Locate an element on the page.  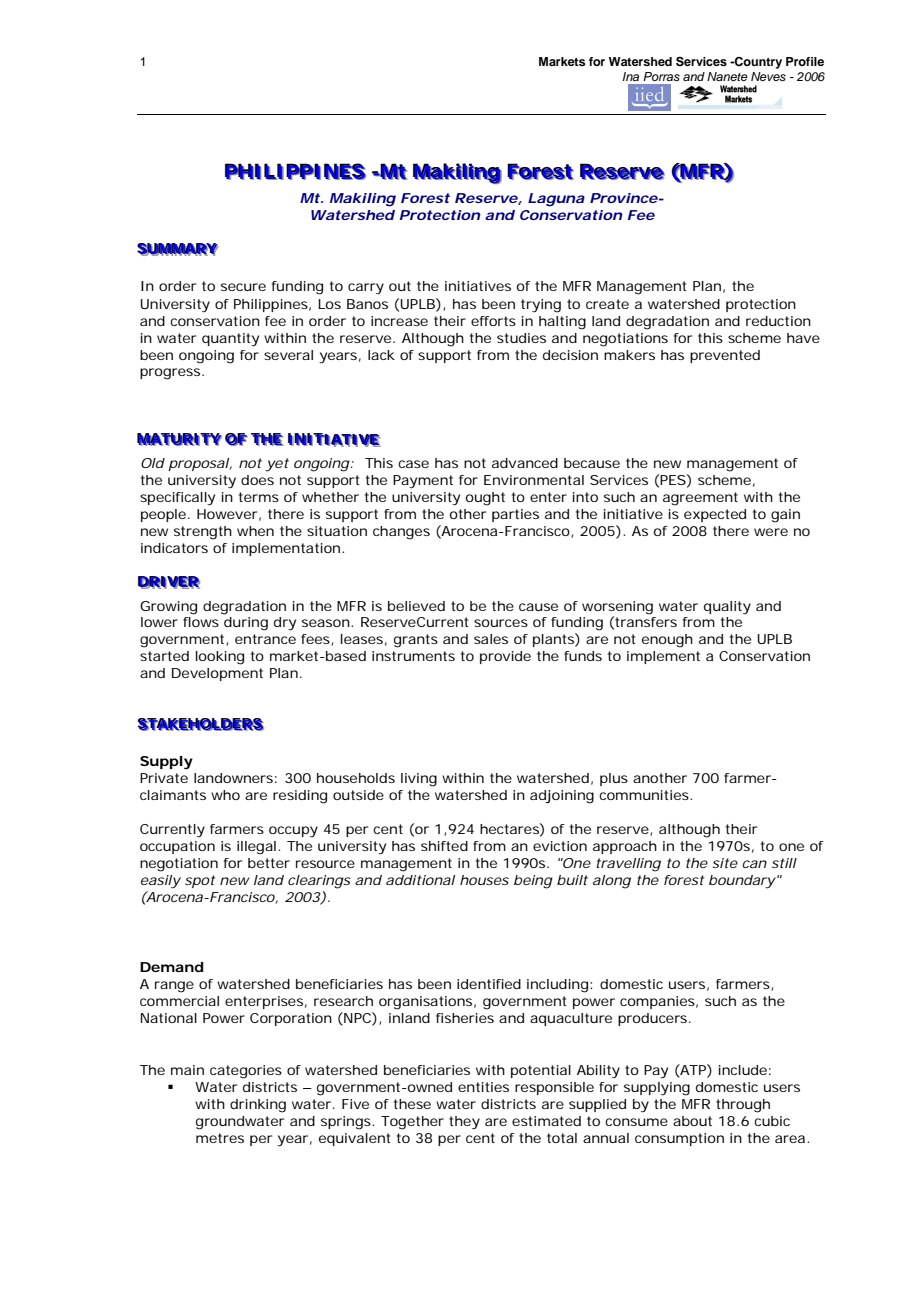
quality is located at coordinates (727, 608).
